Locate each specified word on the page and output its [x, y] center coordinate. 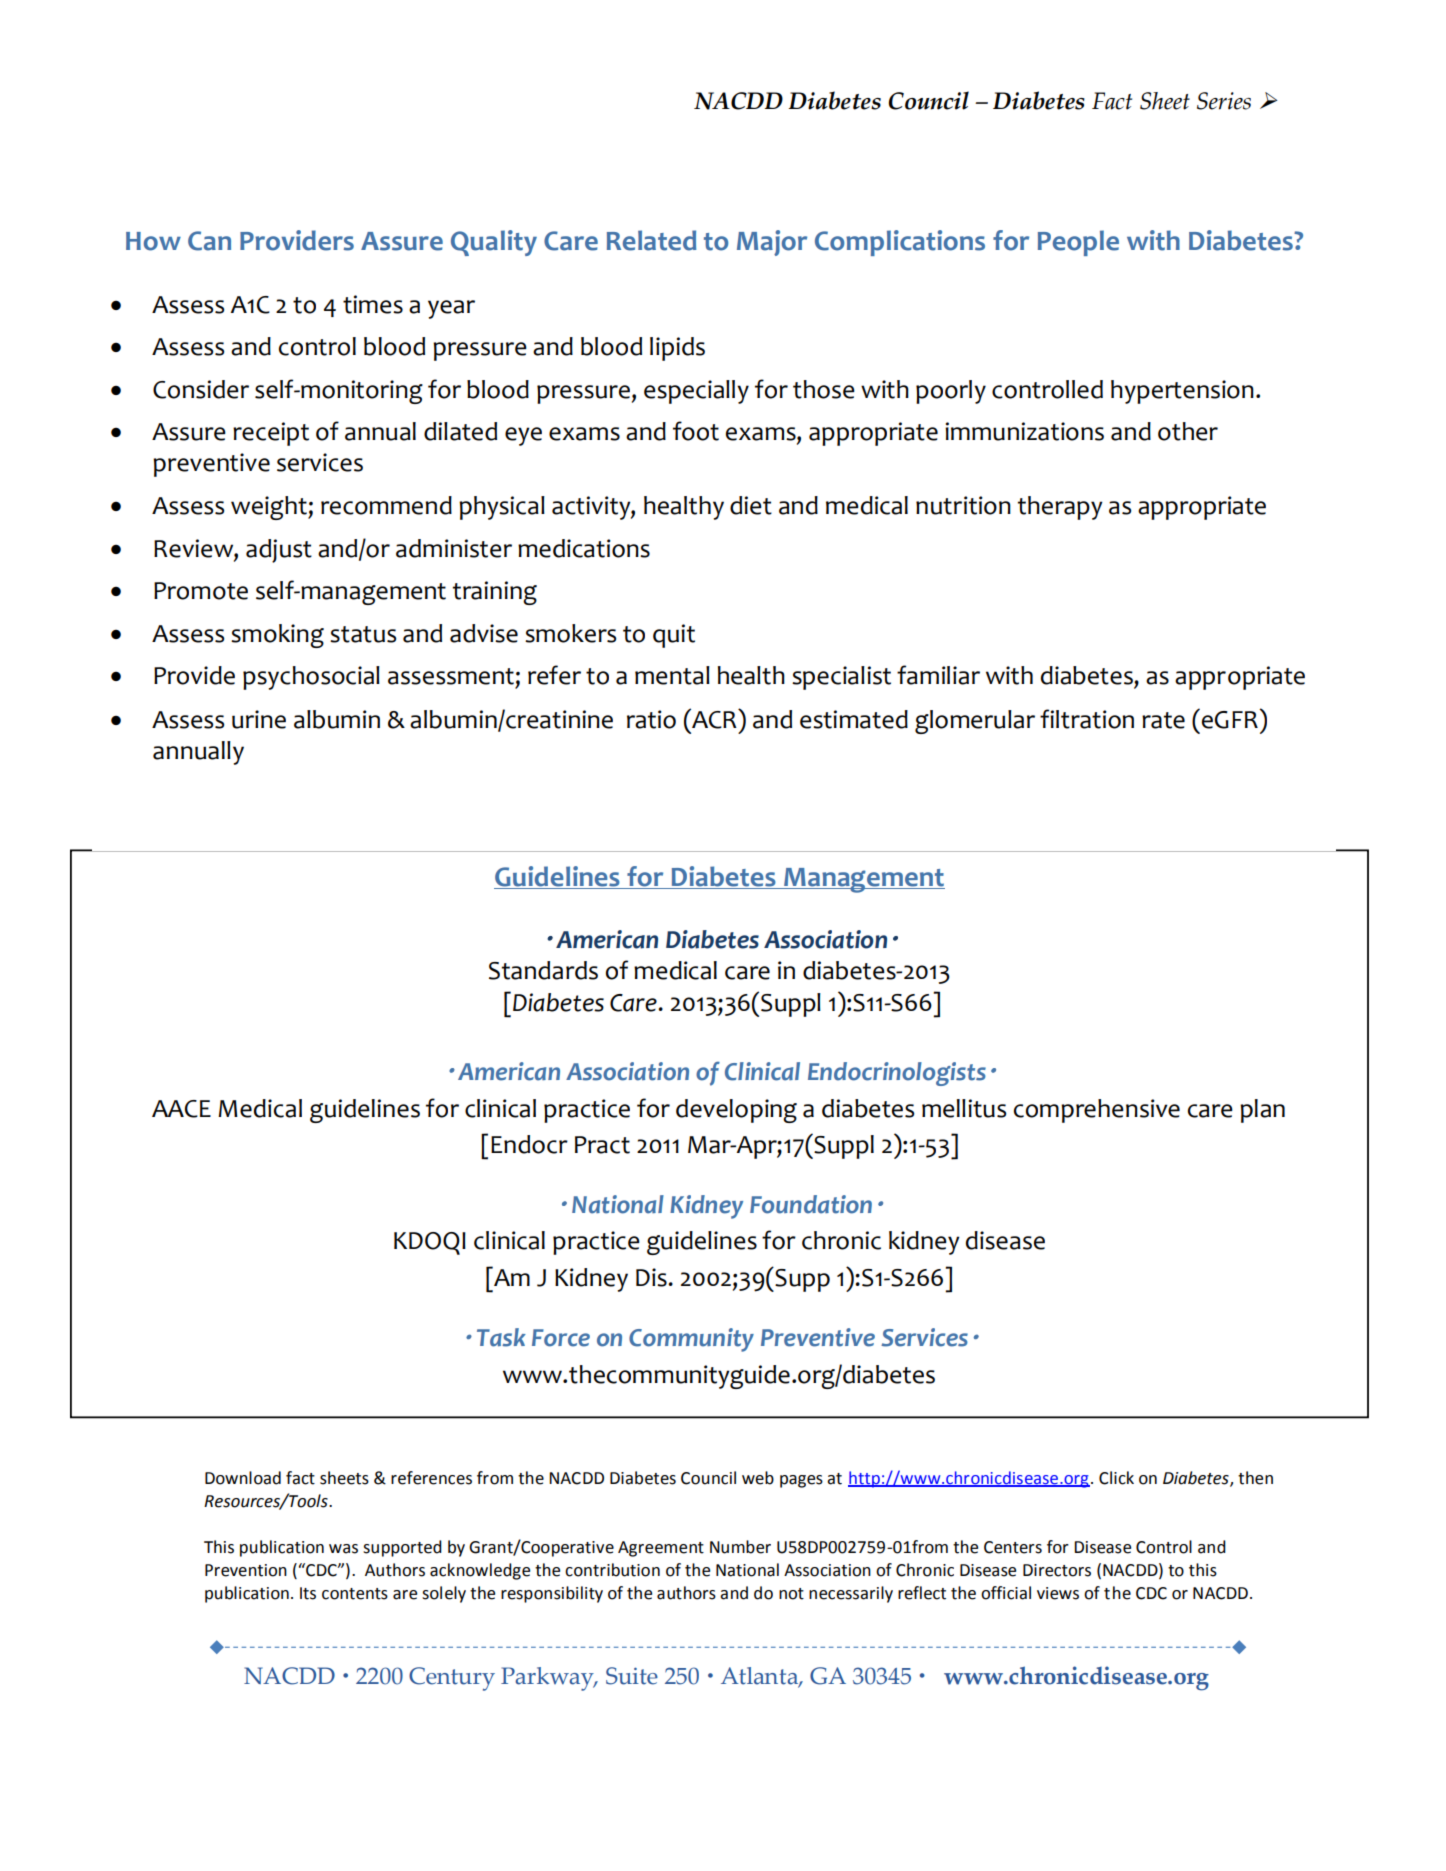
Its [308, 1593]
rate [1163, 720]
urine [259, 719]
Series [1224, 101]
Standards [543, 970]
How [153, 241]
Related [651, 240]
